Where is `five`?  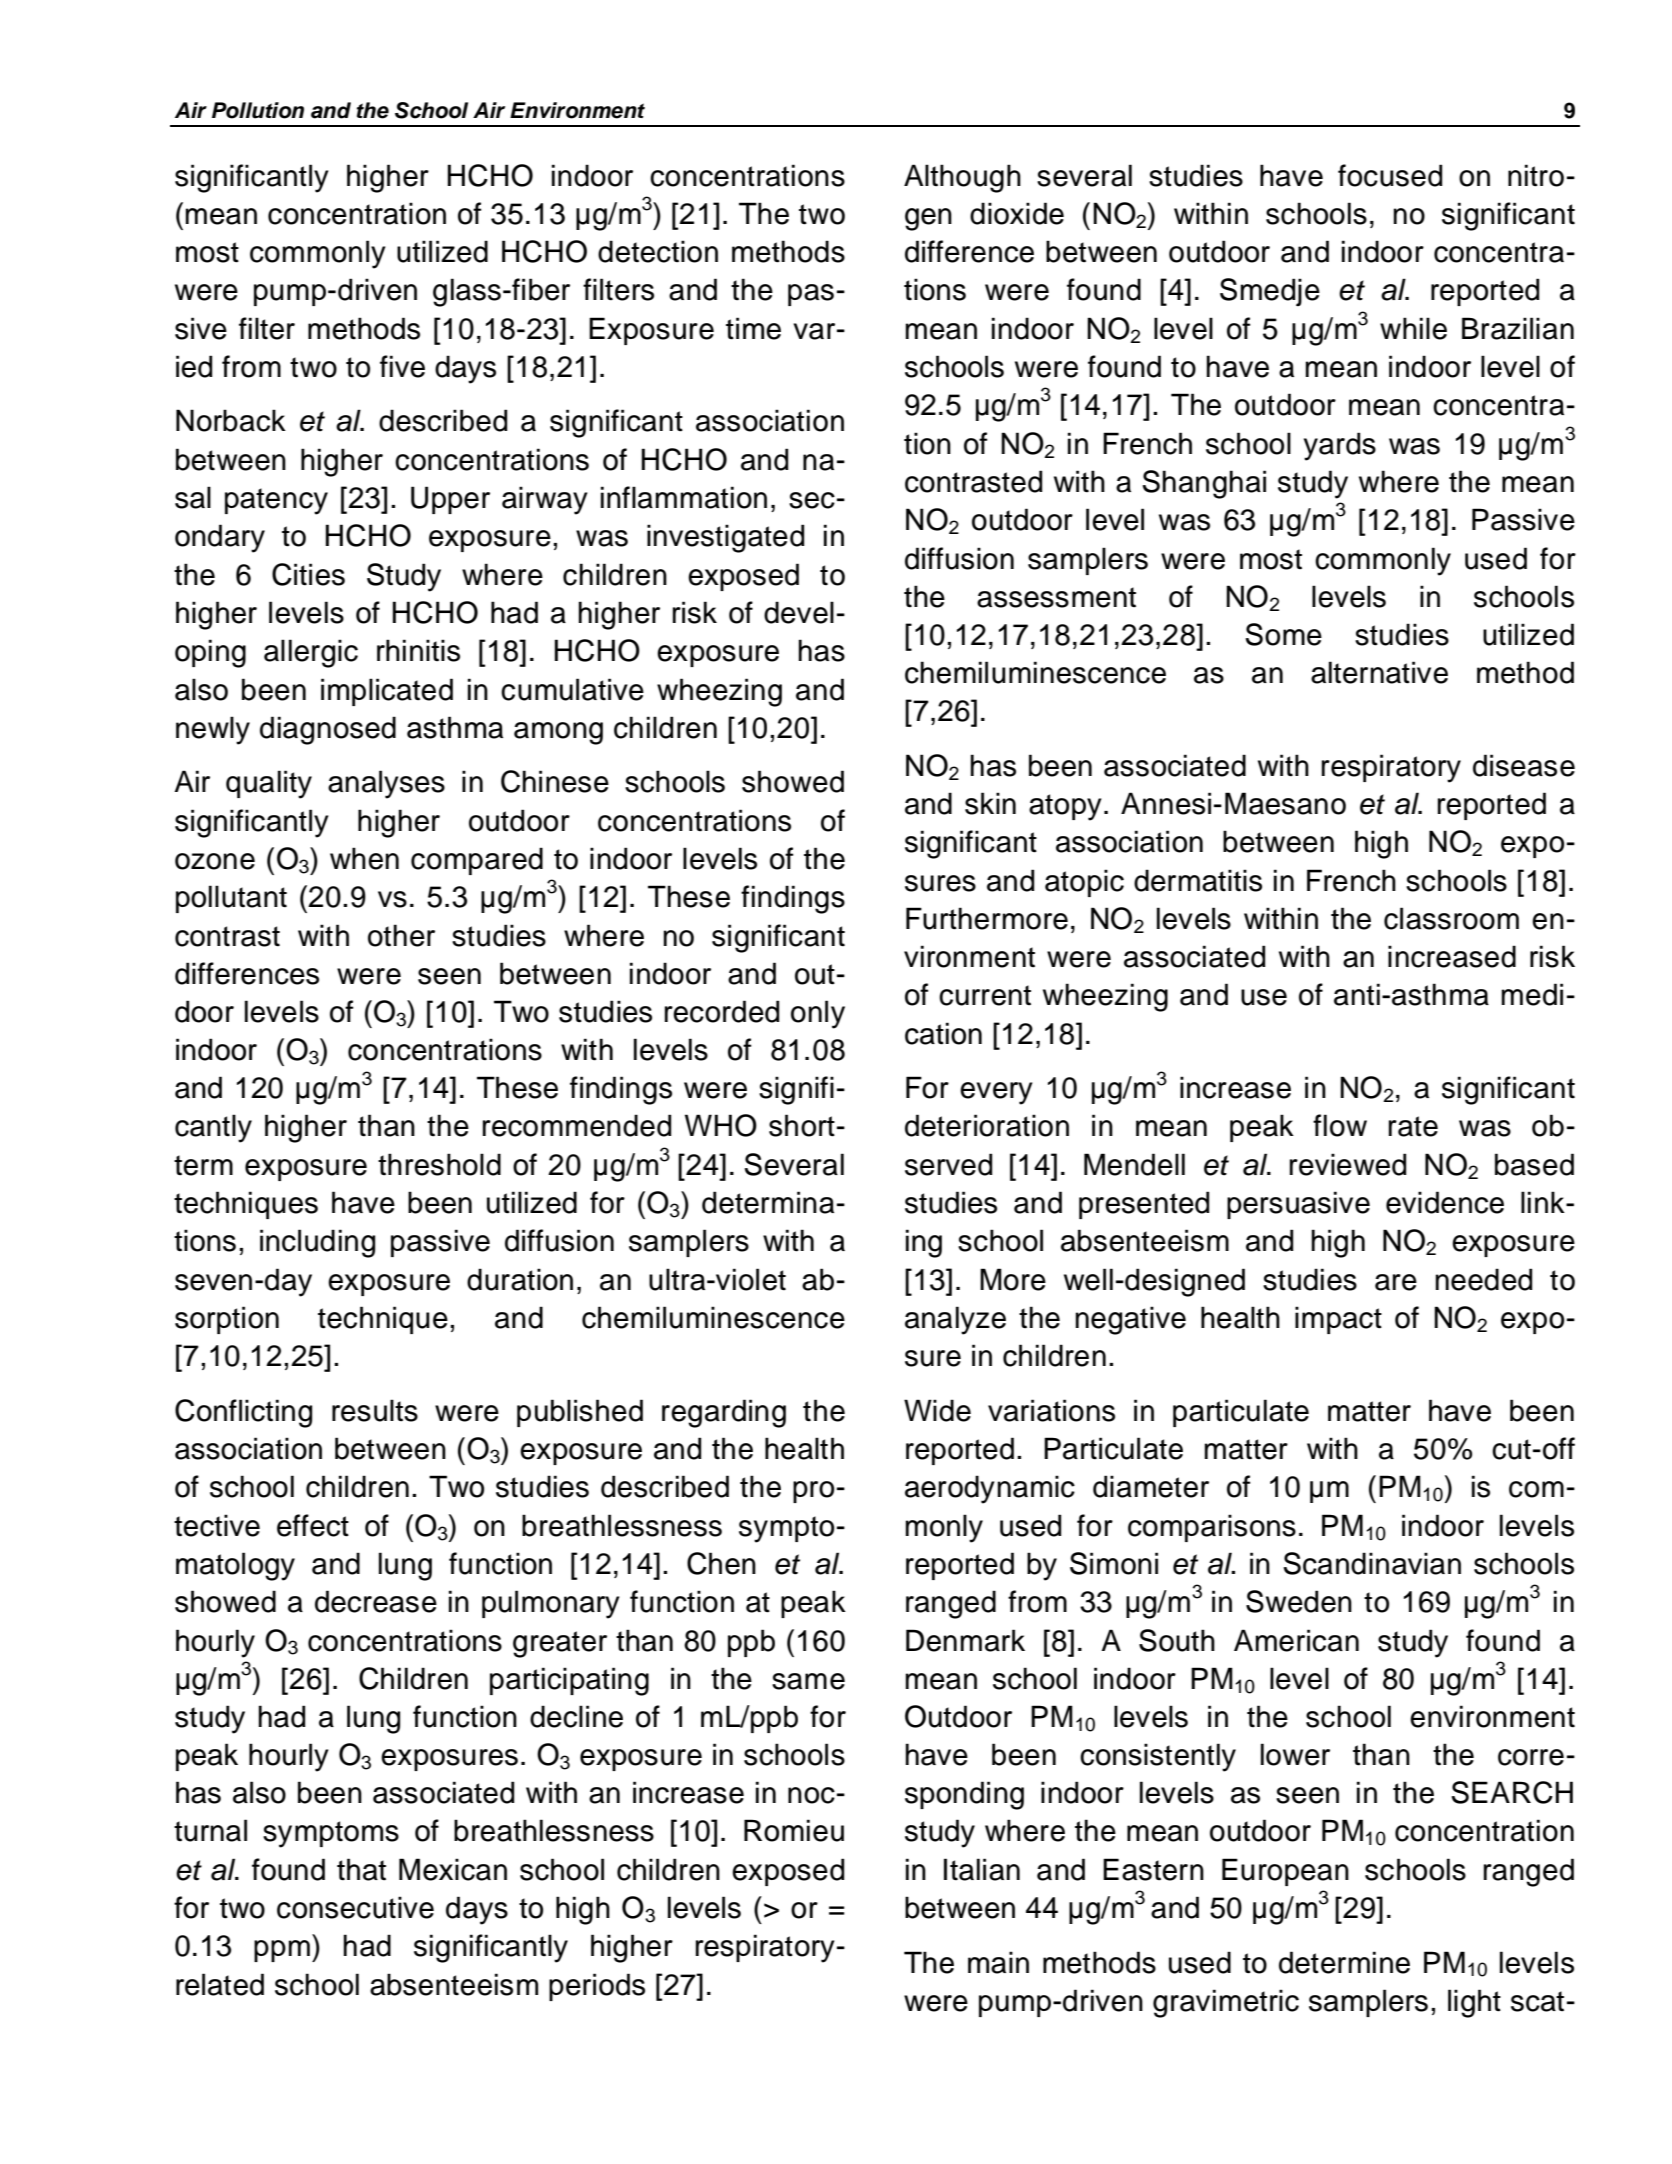
five is located at coordinates (402, 366).
